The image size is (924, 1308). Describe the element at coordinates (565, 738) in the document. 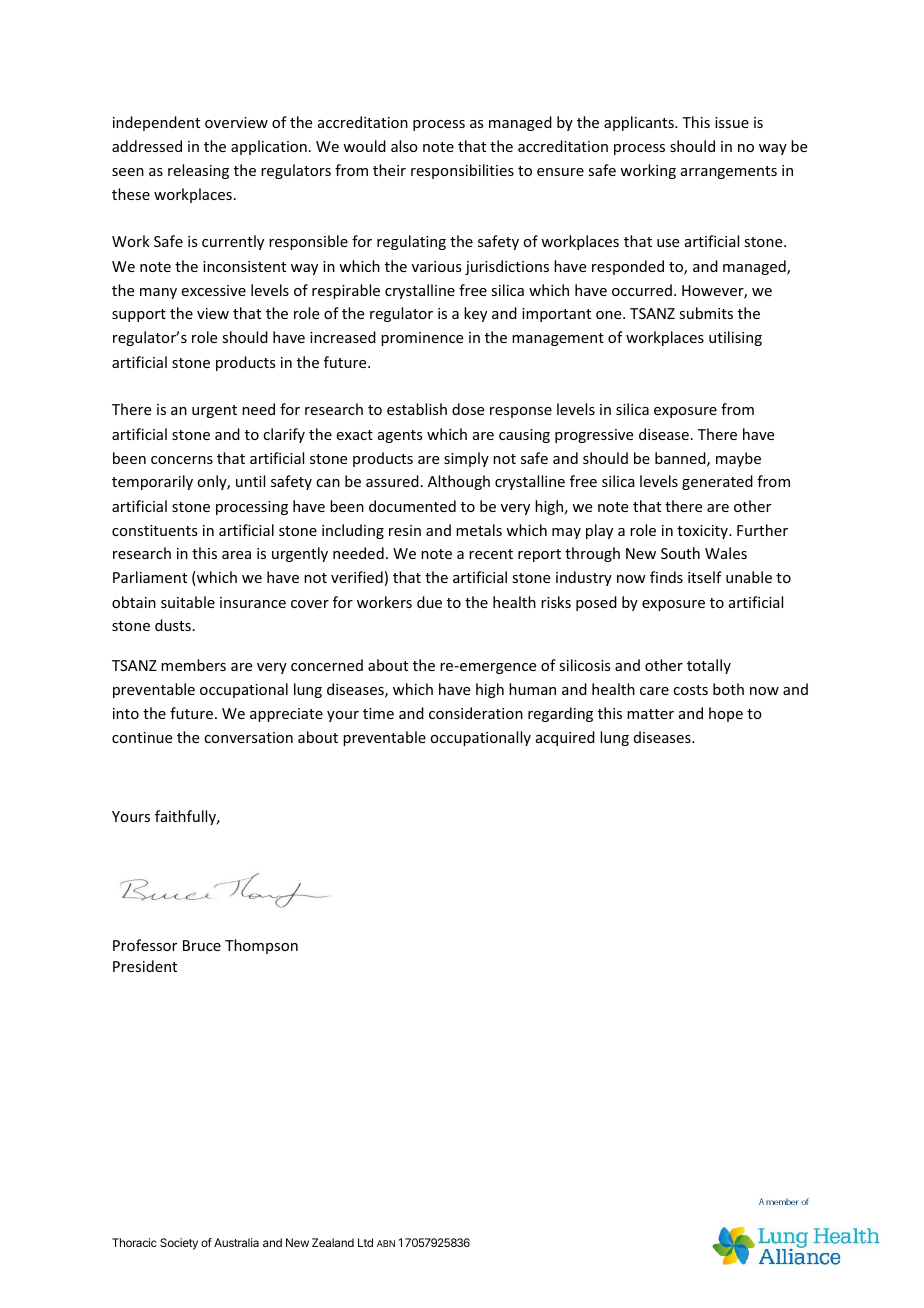

I see `acquired` at that location.
